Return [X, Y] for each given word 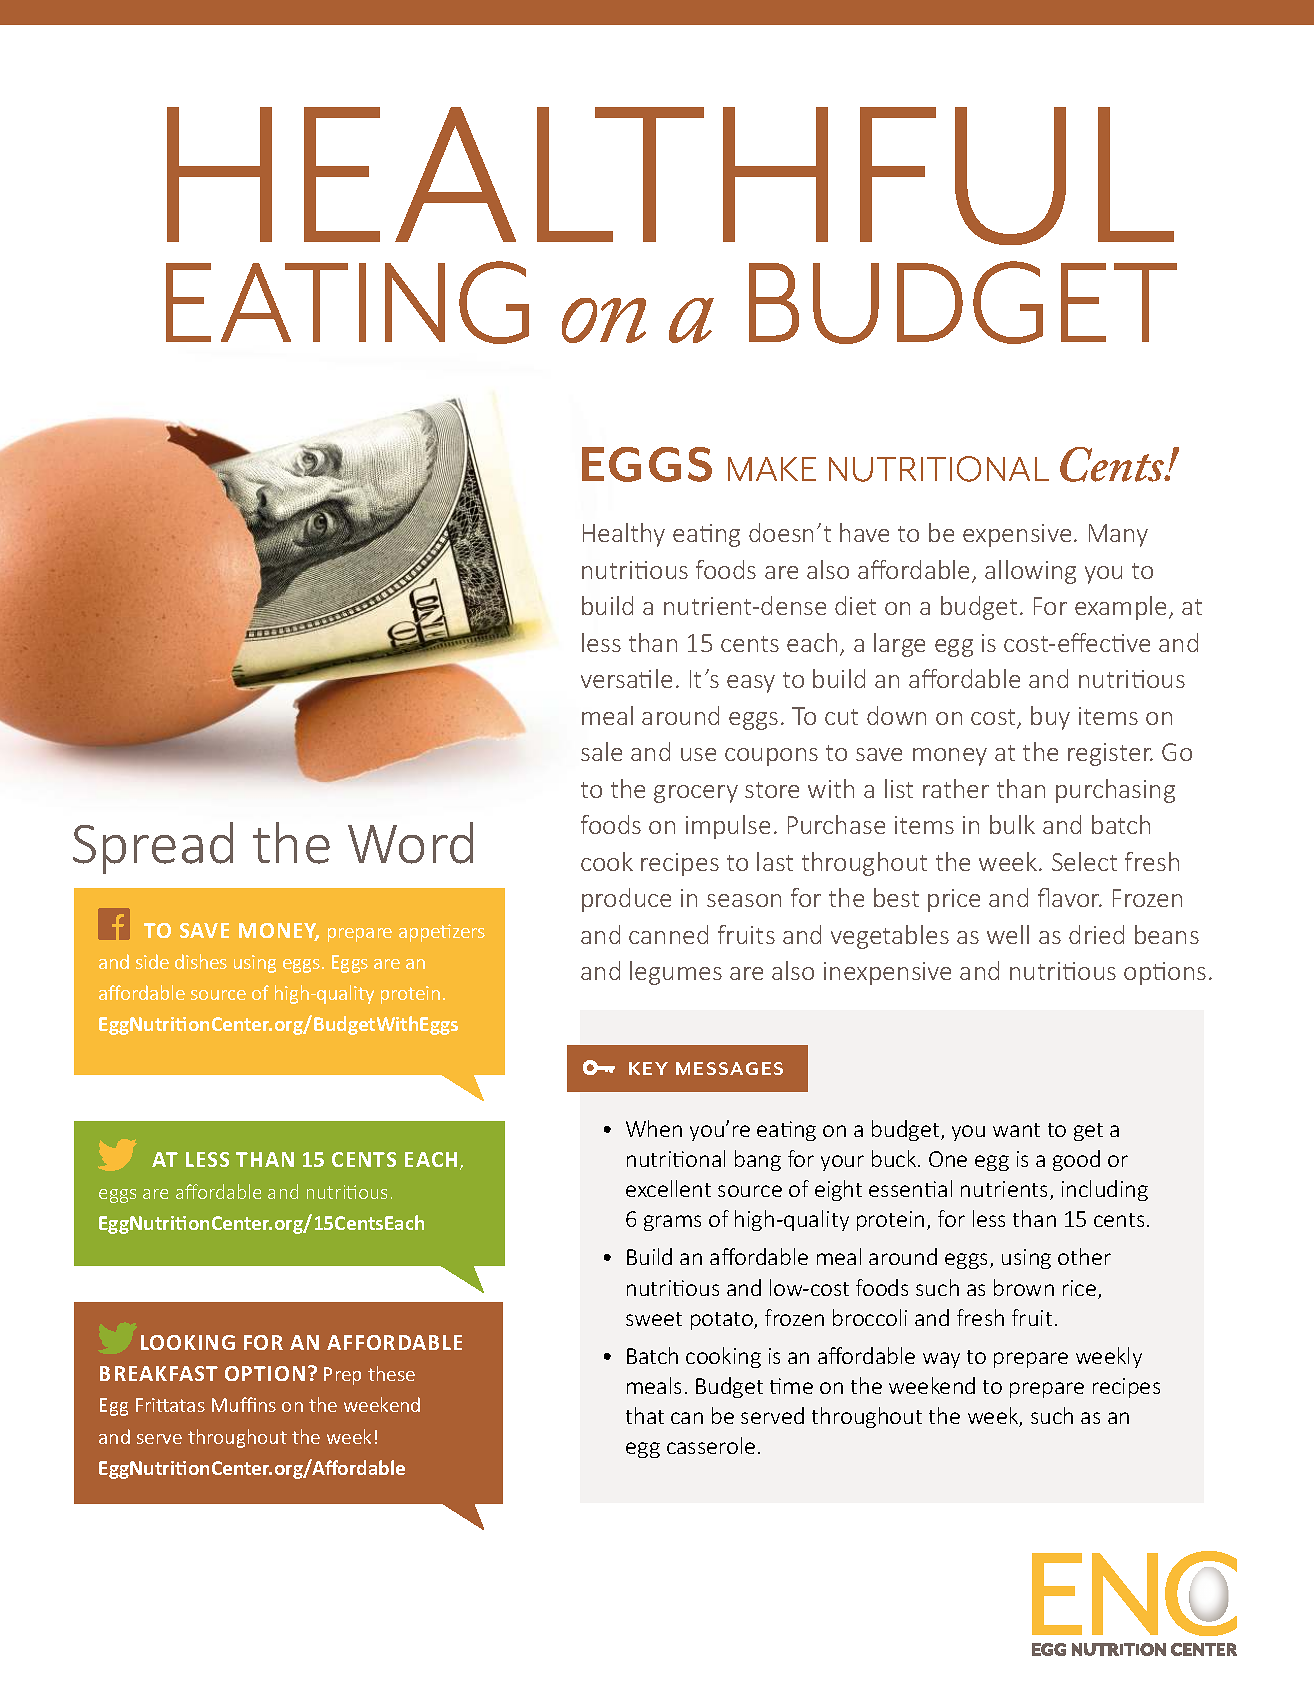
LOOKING [188, 1342]
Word [410, 843]
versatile [626, 678]
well [1008, 934]
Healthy [624, 535]
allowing [1030, 572]
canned [668, 934]
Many [1118, 535]
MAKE [772, 469]
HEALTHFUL [670, 176]
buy [1050, 718]
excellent [668, 1188]
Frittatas [170, 1405]
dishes [201, 961]
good [1076, 1160]
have [864, 532]
